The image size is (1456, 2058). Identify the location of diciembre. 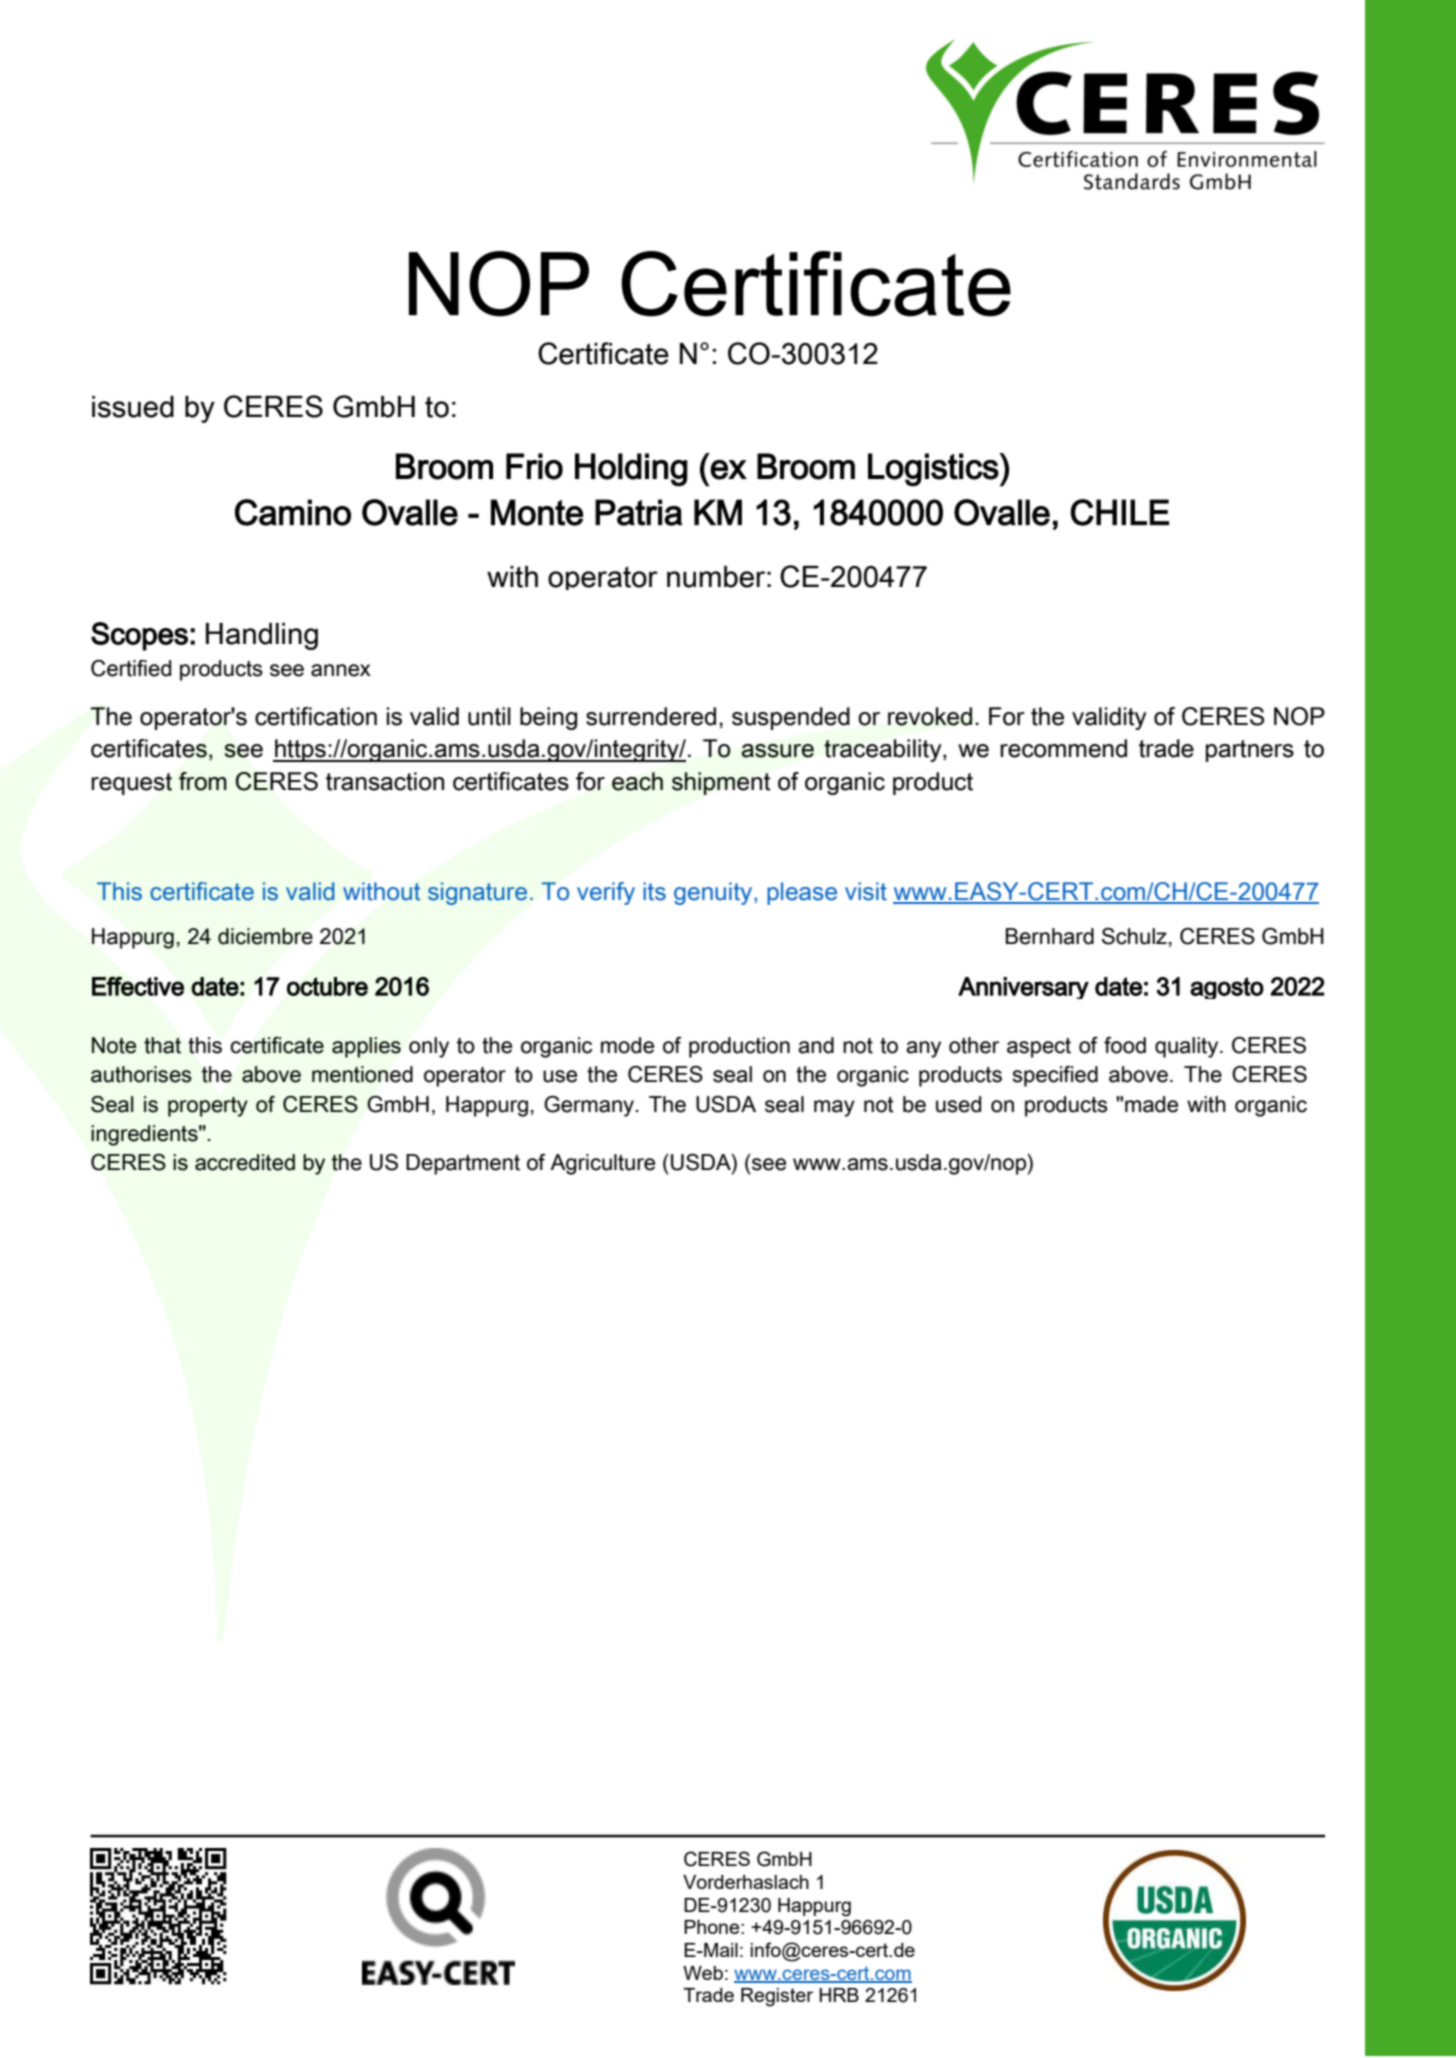
(265, 936).
